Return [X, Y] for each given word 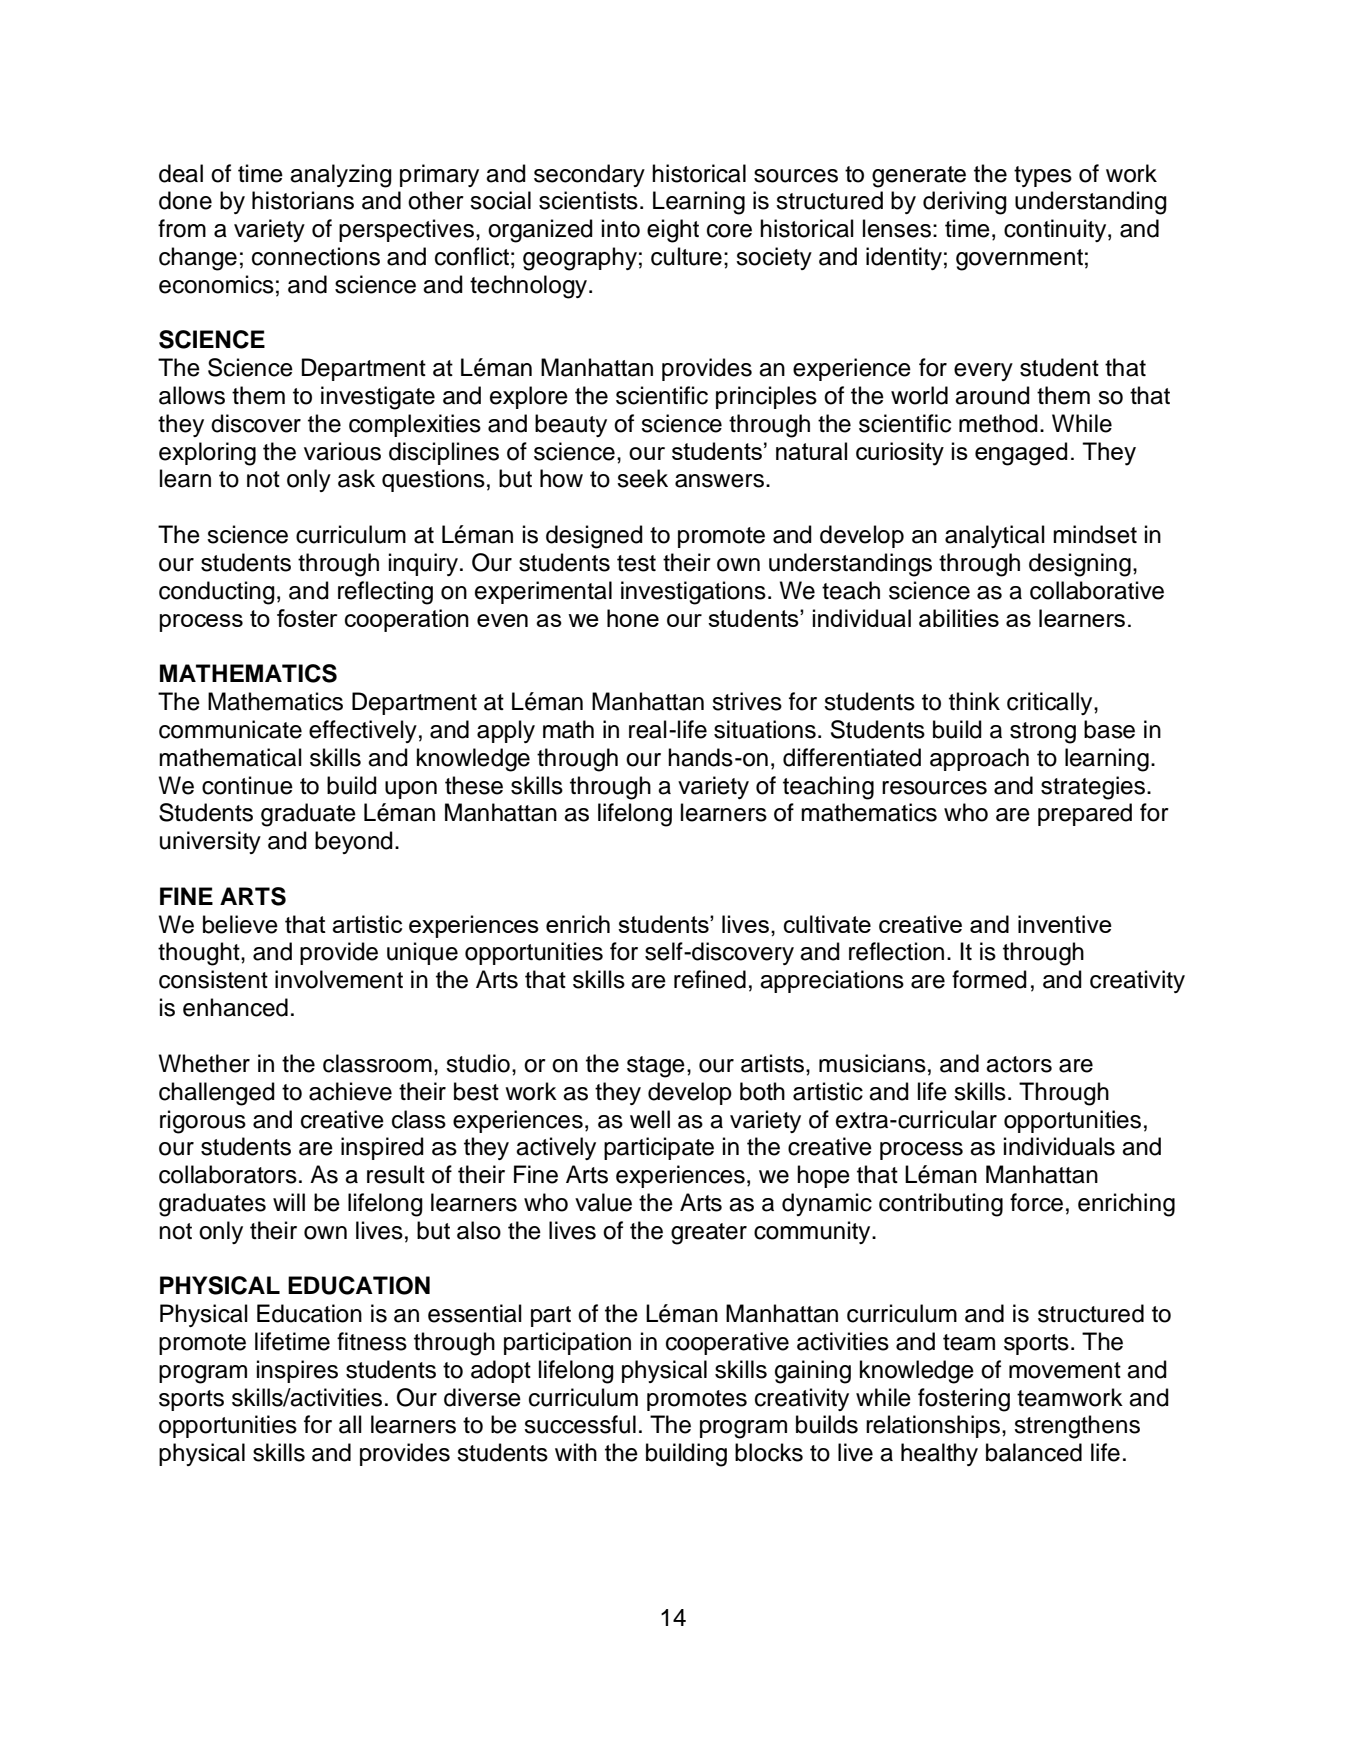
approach [979, 759]
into [621, 228]
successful [580, 1424]
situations [765, 729]
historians [303, 200]
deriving [965, 203]
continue [247, 785]
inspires [297, 1371]
